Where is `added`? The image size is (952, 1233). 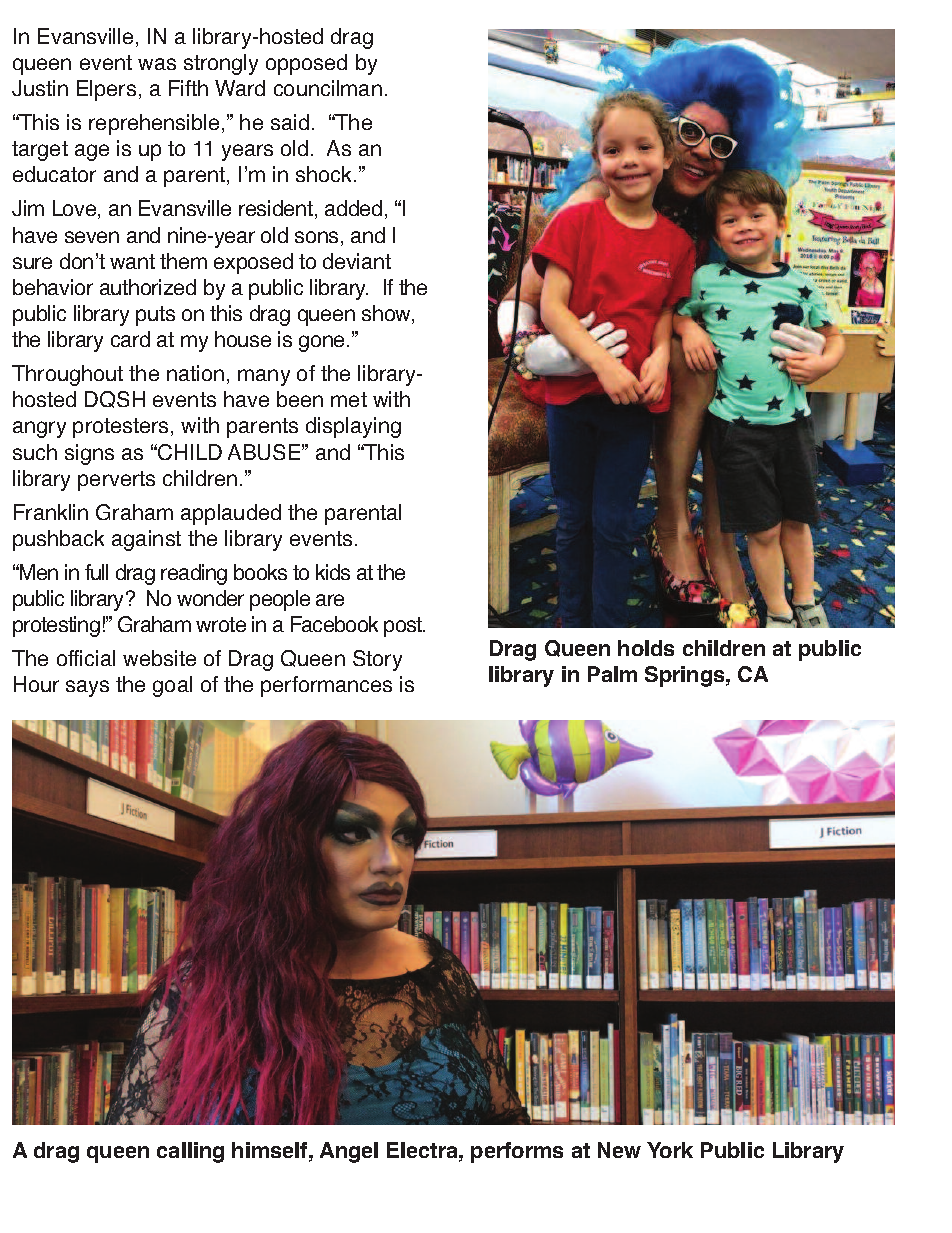 added is located at coordinates (353, 208).
